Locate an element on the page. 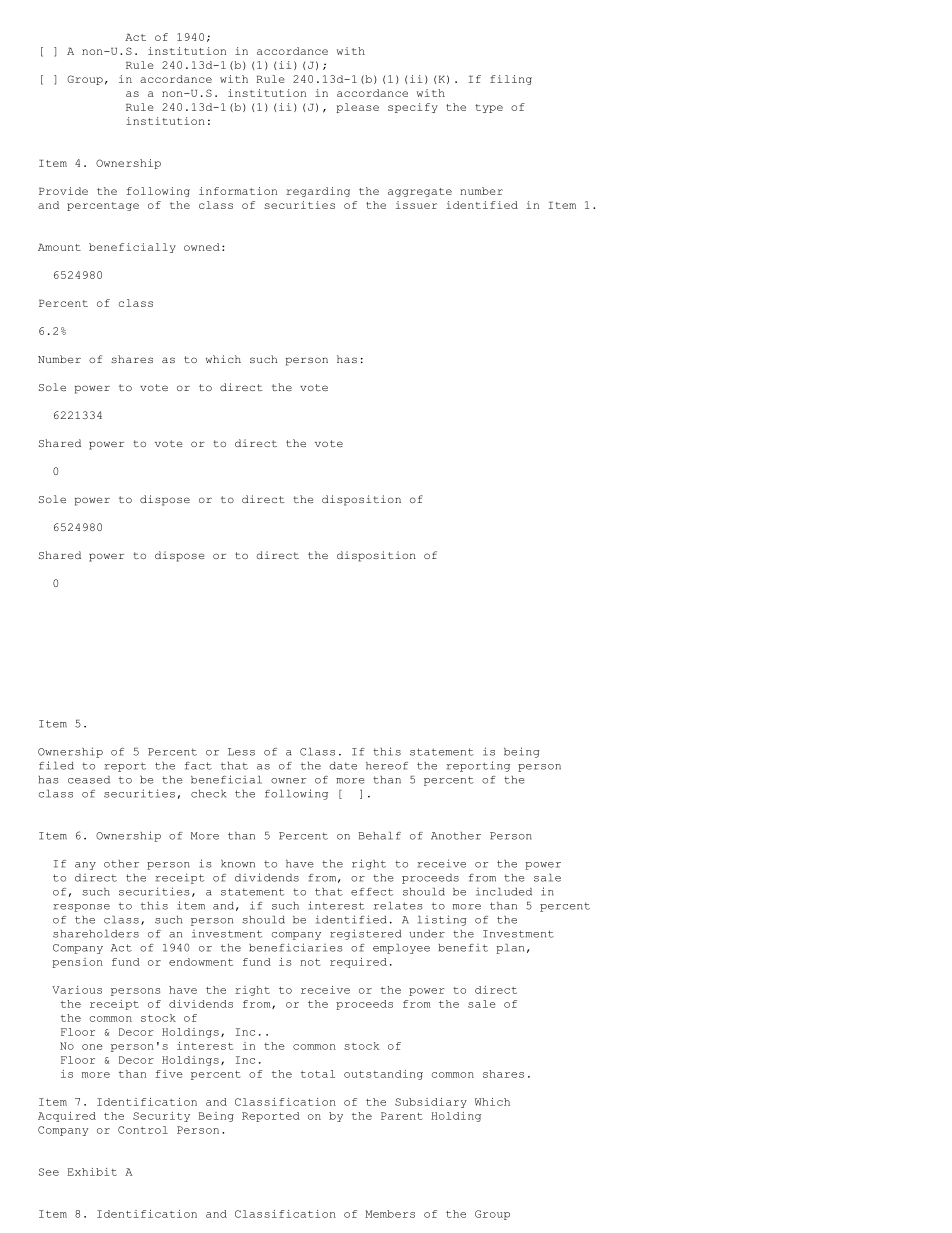  regarding is located at coordinates (318, 192).
